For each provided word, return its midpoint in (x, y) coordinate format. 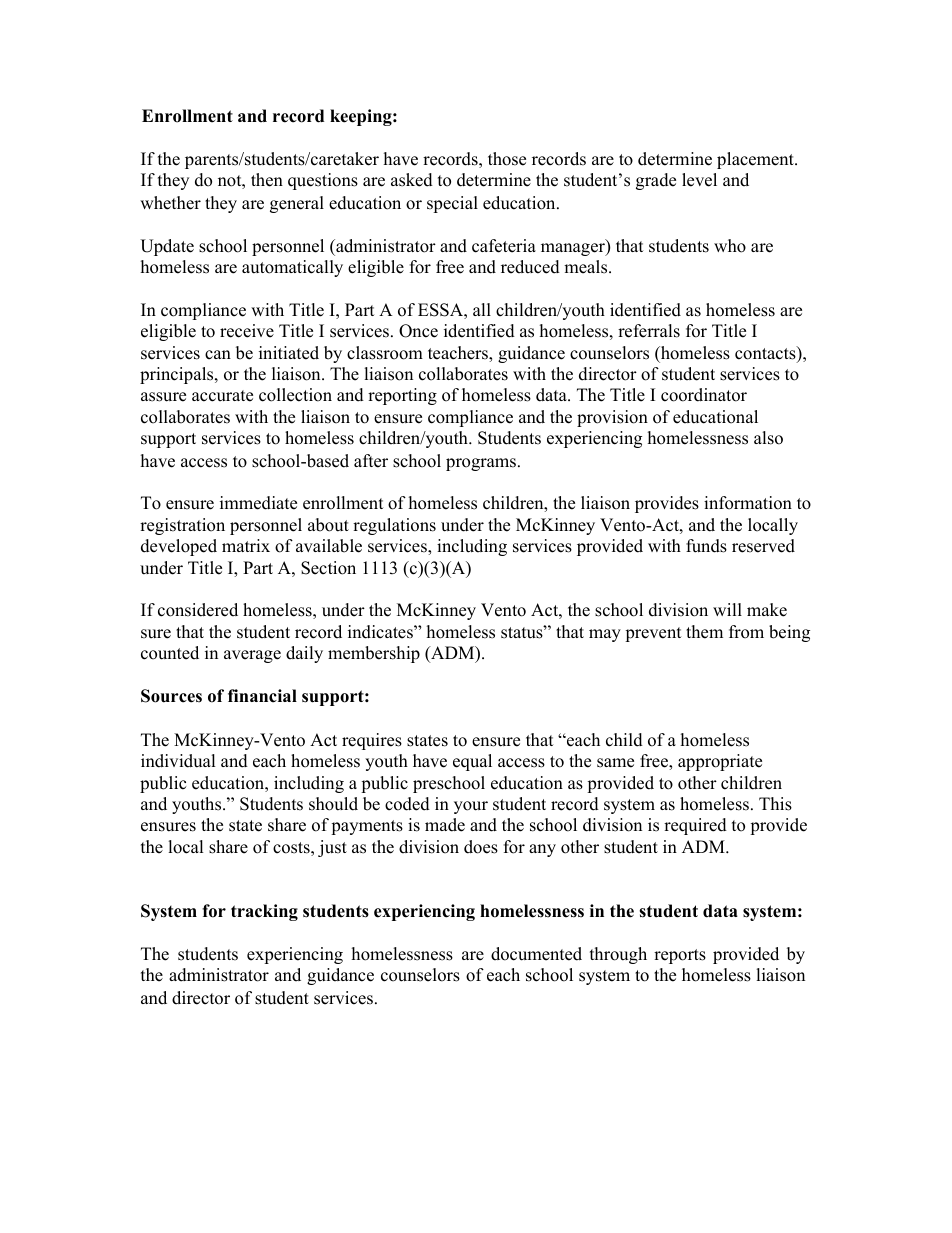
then (267, 180)
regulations (394, 526)
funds (706, 546)
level (699, 180)
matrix (246, 545)
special (452, 204)
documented (536, 954)
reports (680, 956)
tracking (264, 912)
